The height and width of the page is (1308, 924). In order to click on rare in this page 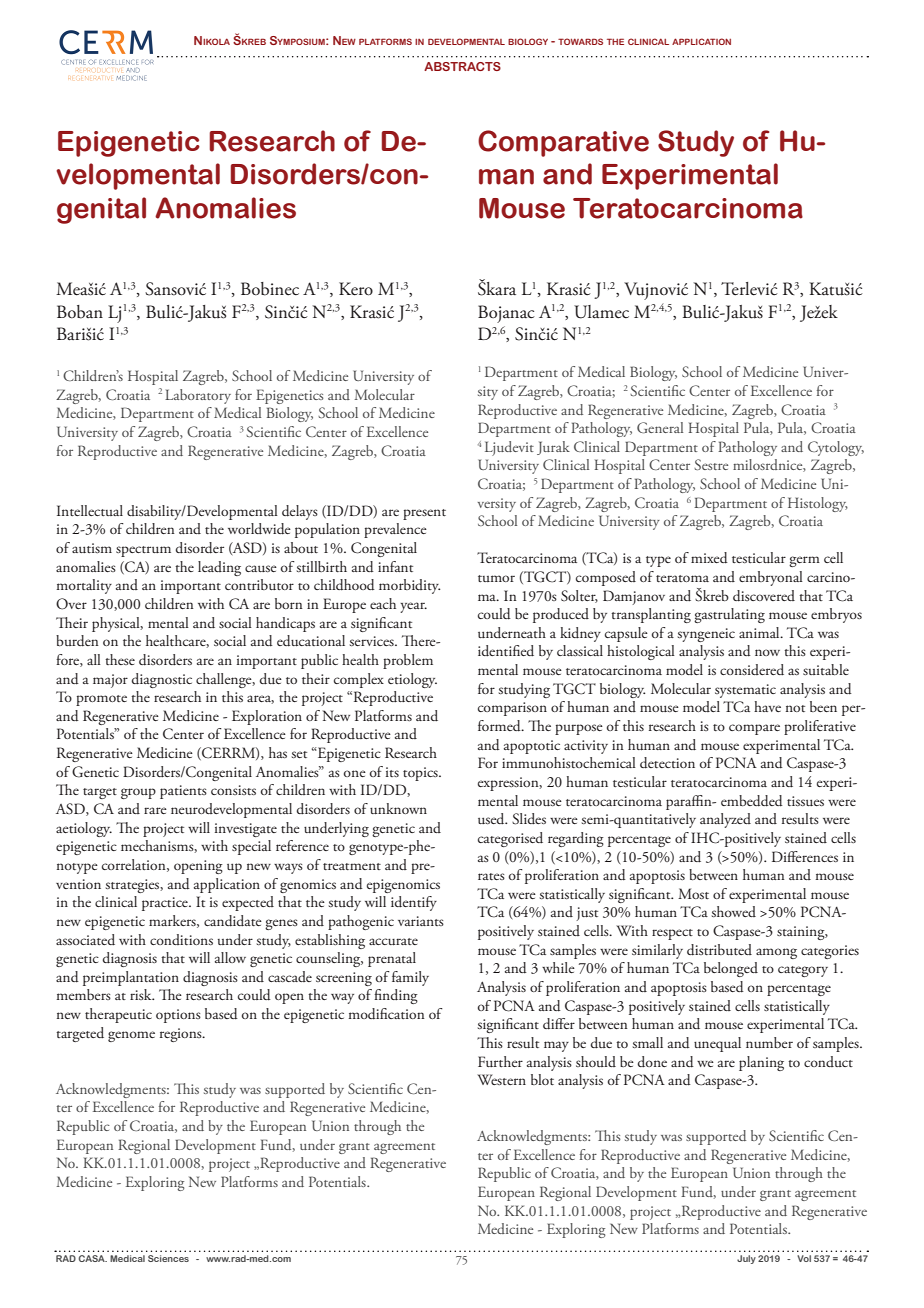, I will do `click(155, 810)`.
